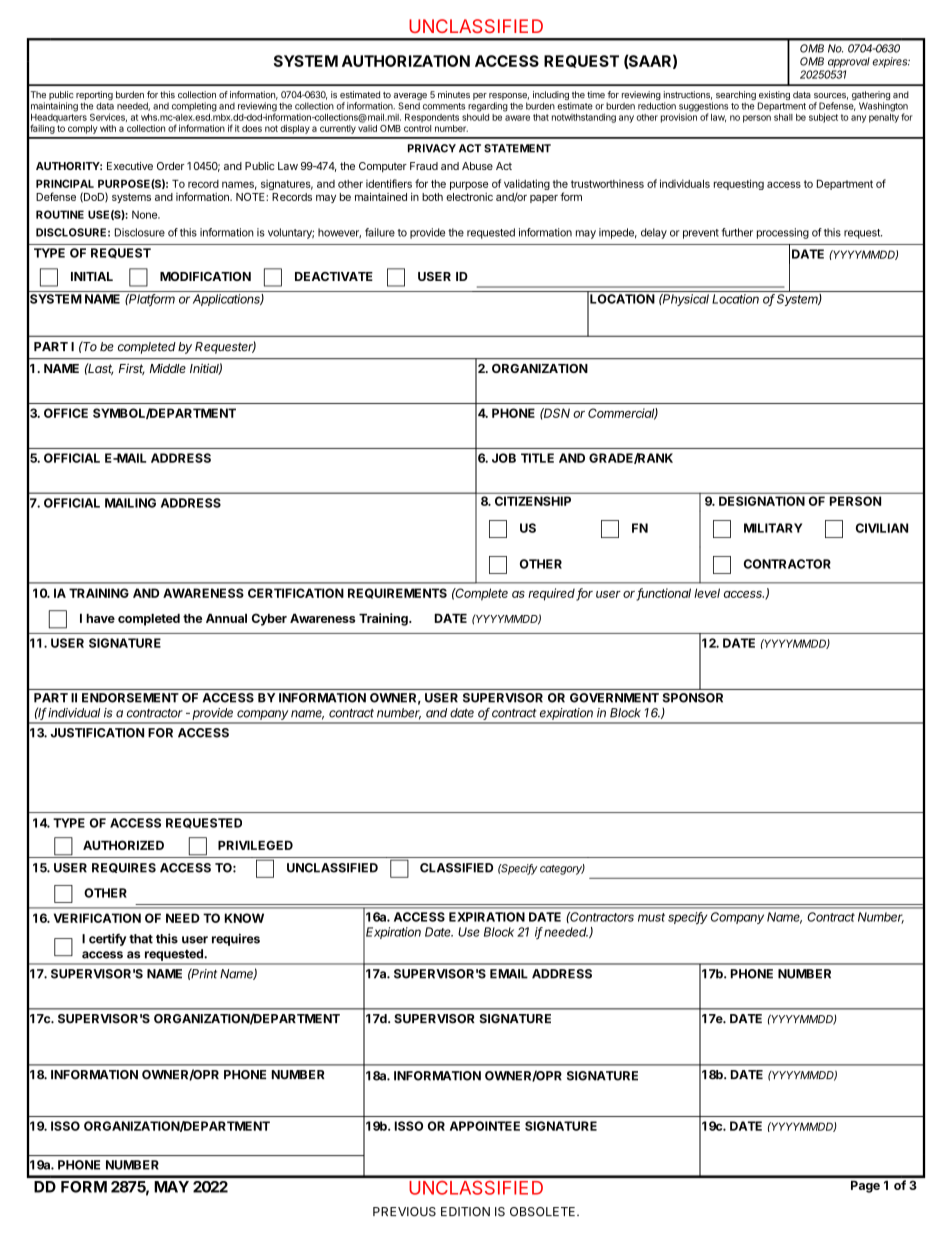 The width and height of the screenshot is (952, 1233). Describe the element at coordinates (651, 917) in the screenshot. I see `must` at that location.
